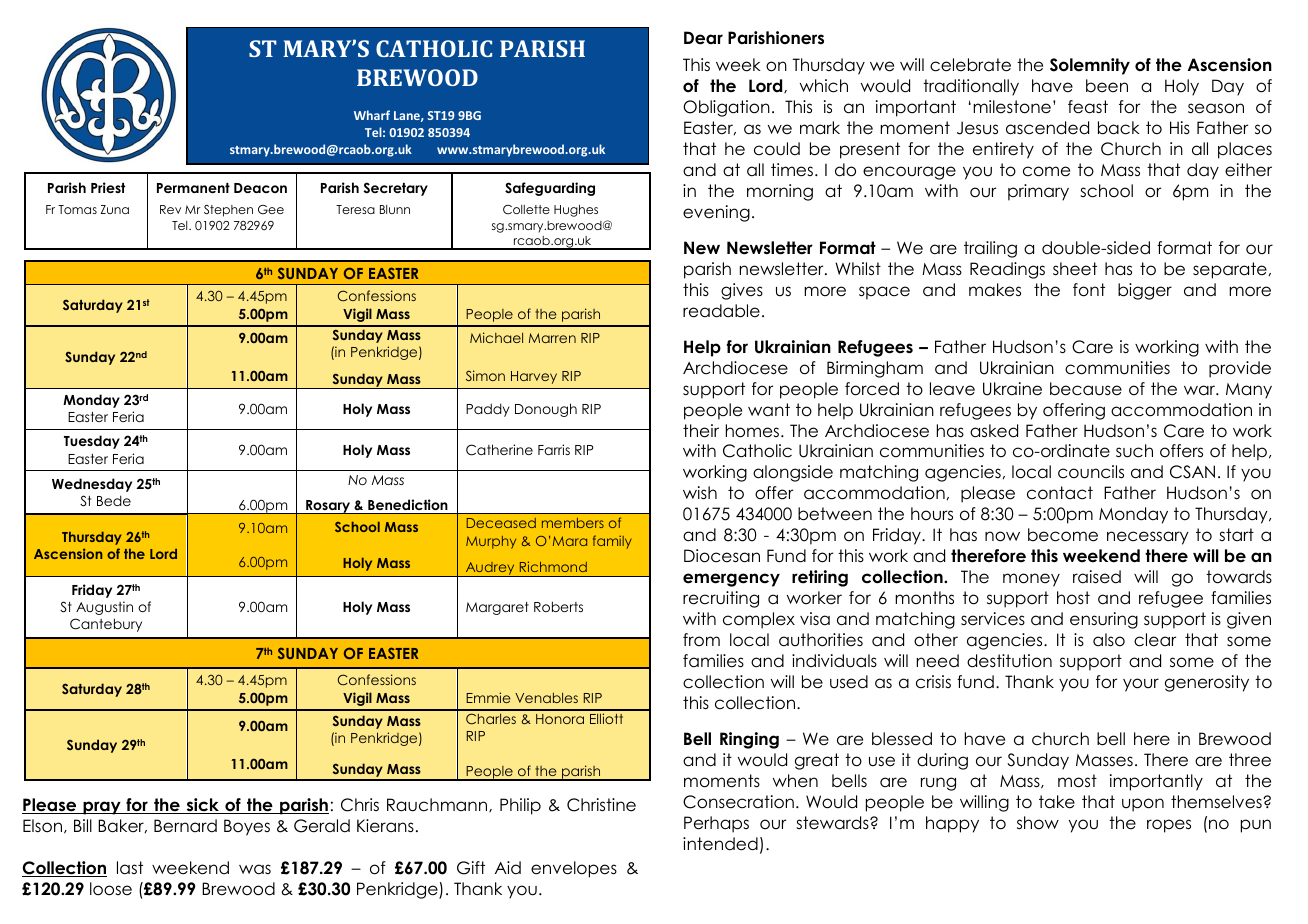  What do you see at coordinates (1073, 598) in the screenshot?
I see `host` at bounding box center [1073, 598].
